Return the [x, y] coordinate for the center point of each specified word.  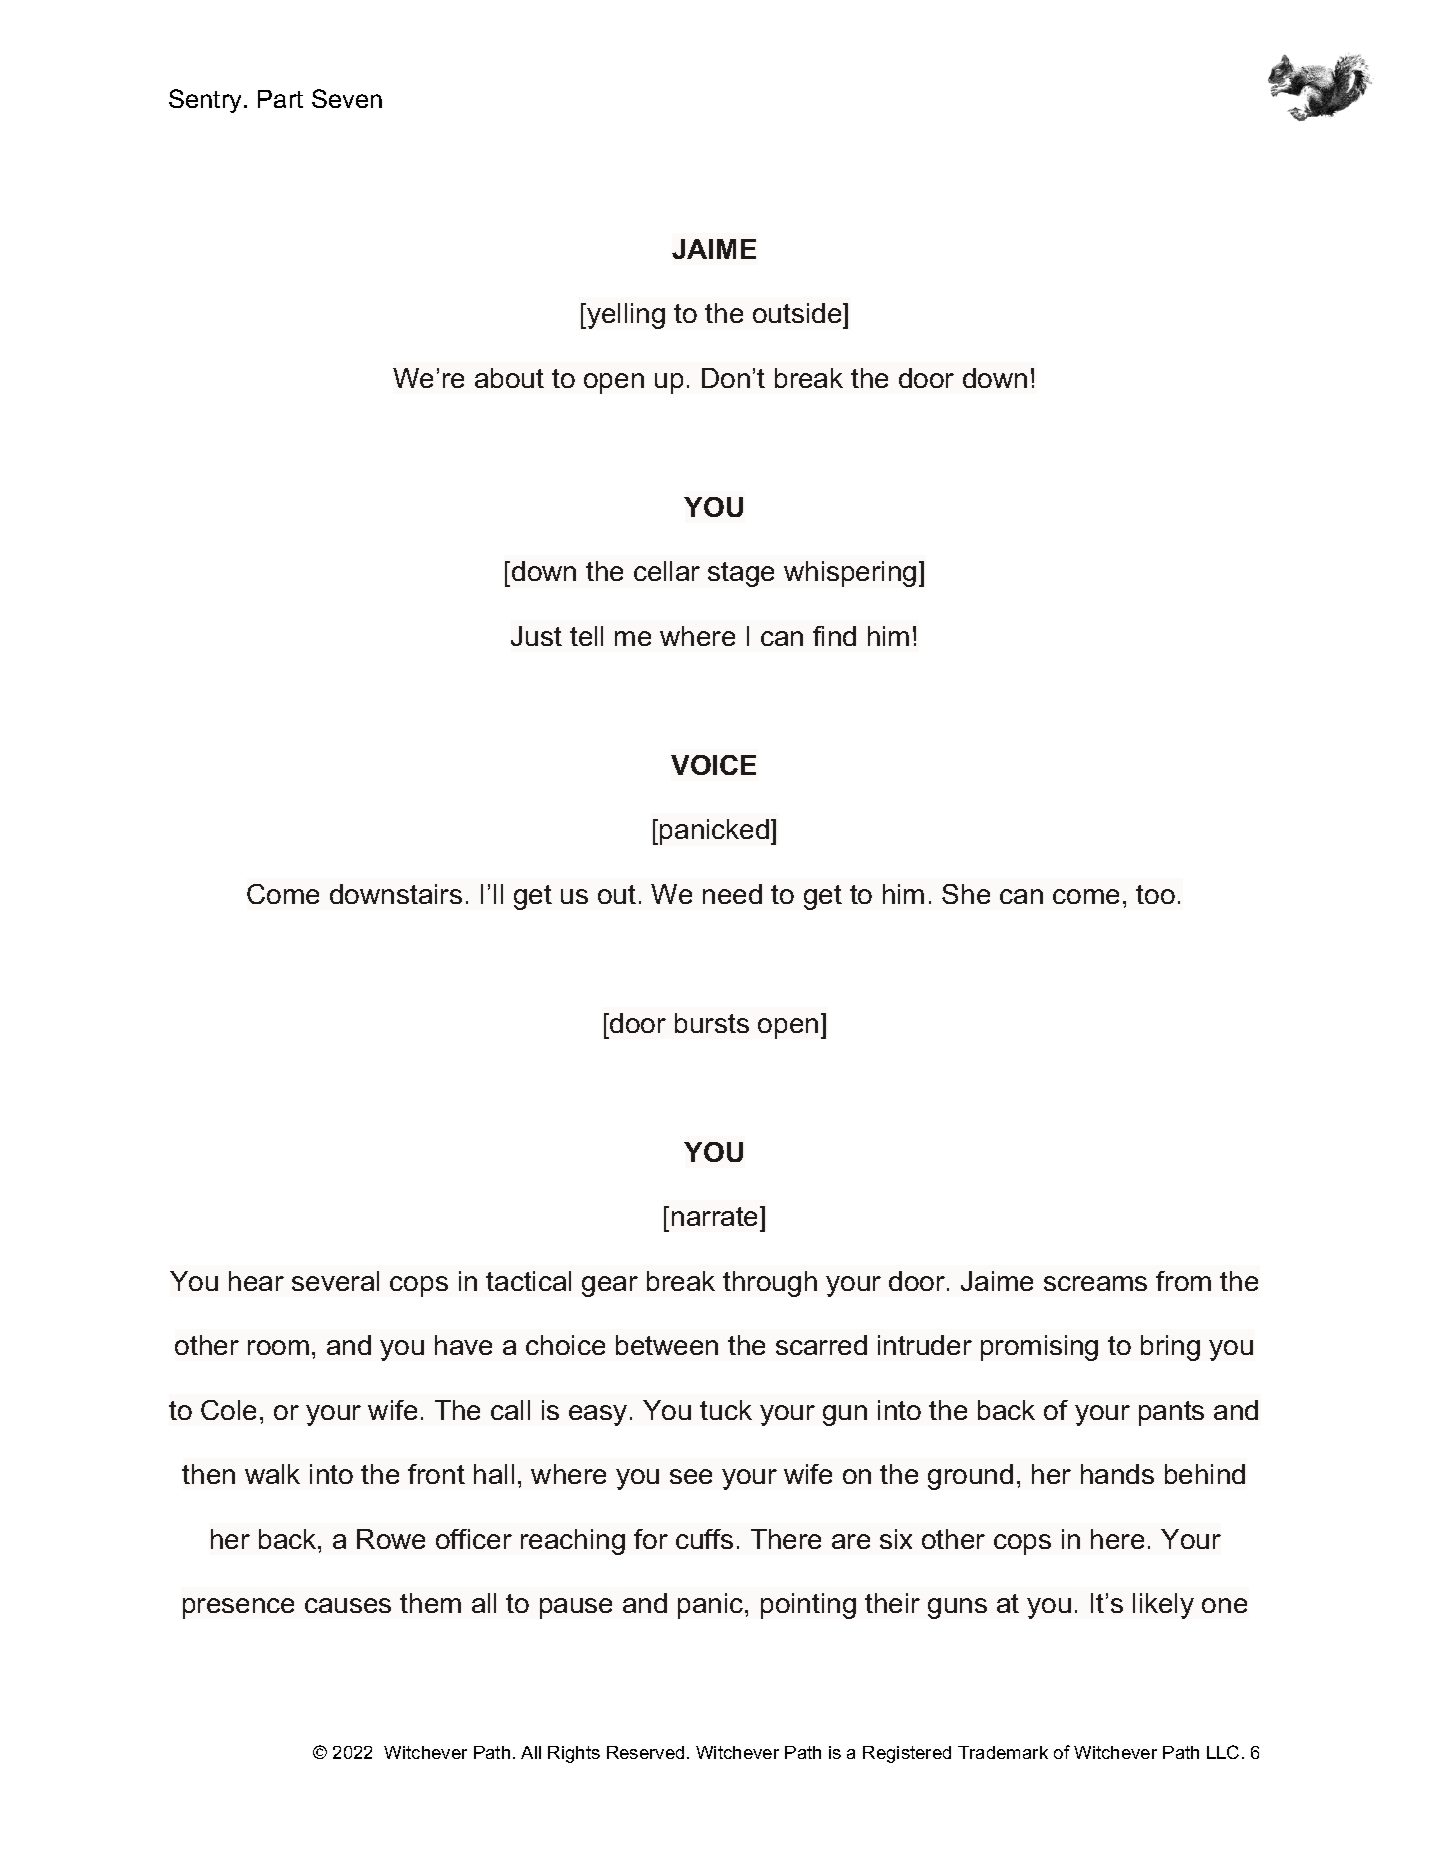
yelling [625, 316]
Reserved [645, 1752]
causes [348, 1605]
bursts [712, 1023]
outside [798, 313]
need [732, 894]
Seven [347, 98]
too [1155, 894]
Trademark [1003, 1752]
